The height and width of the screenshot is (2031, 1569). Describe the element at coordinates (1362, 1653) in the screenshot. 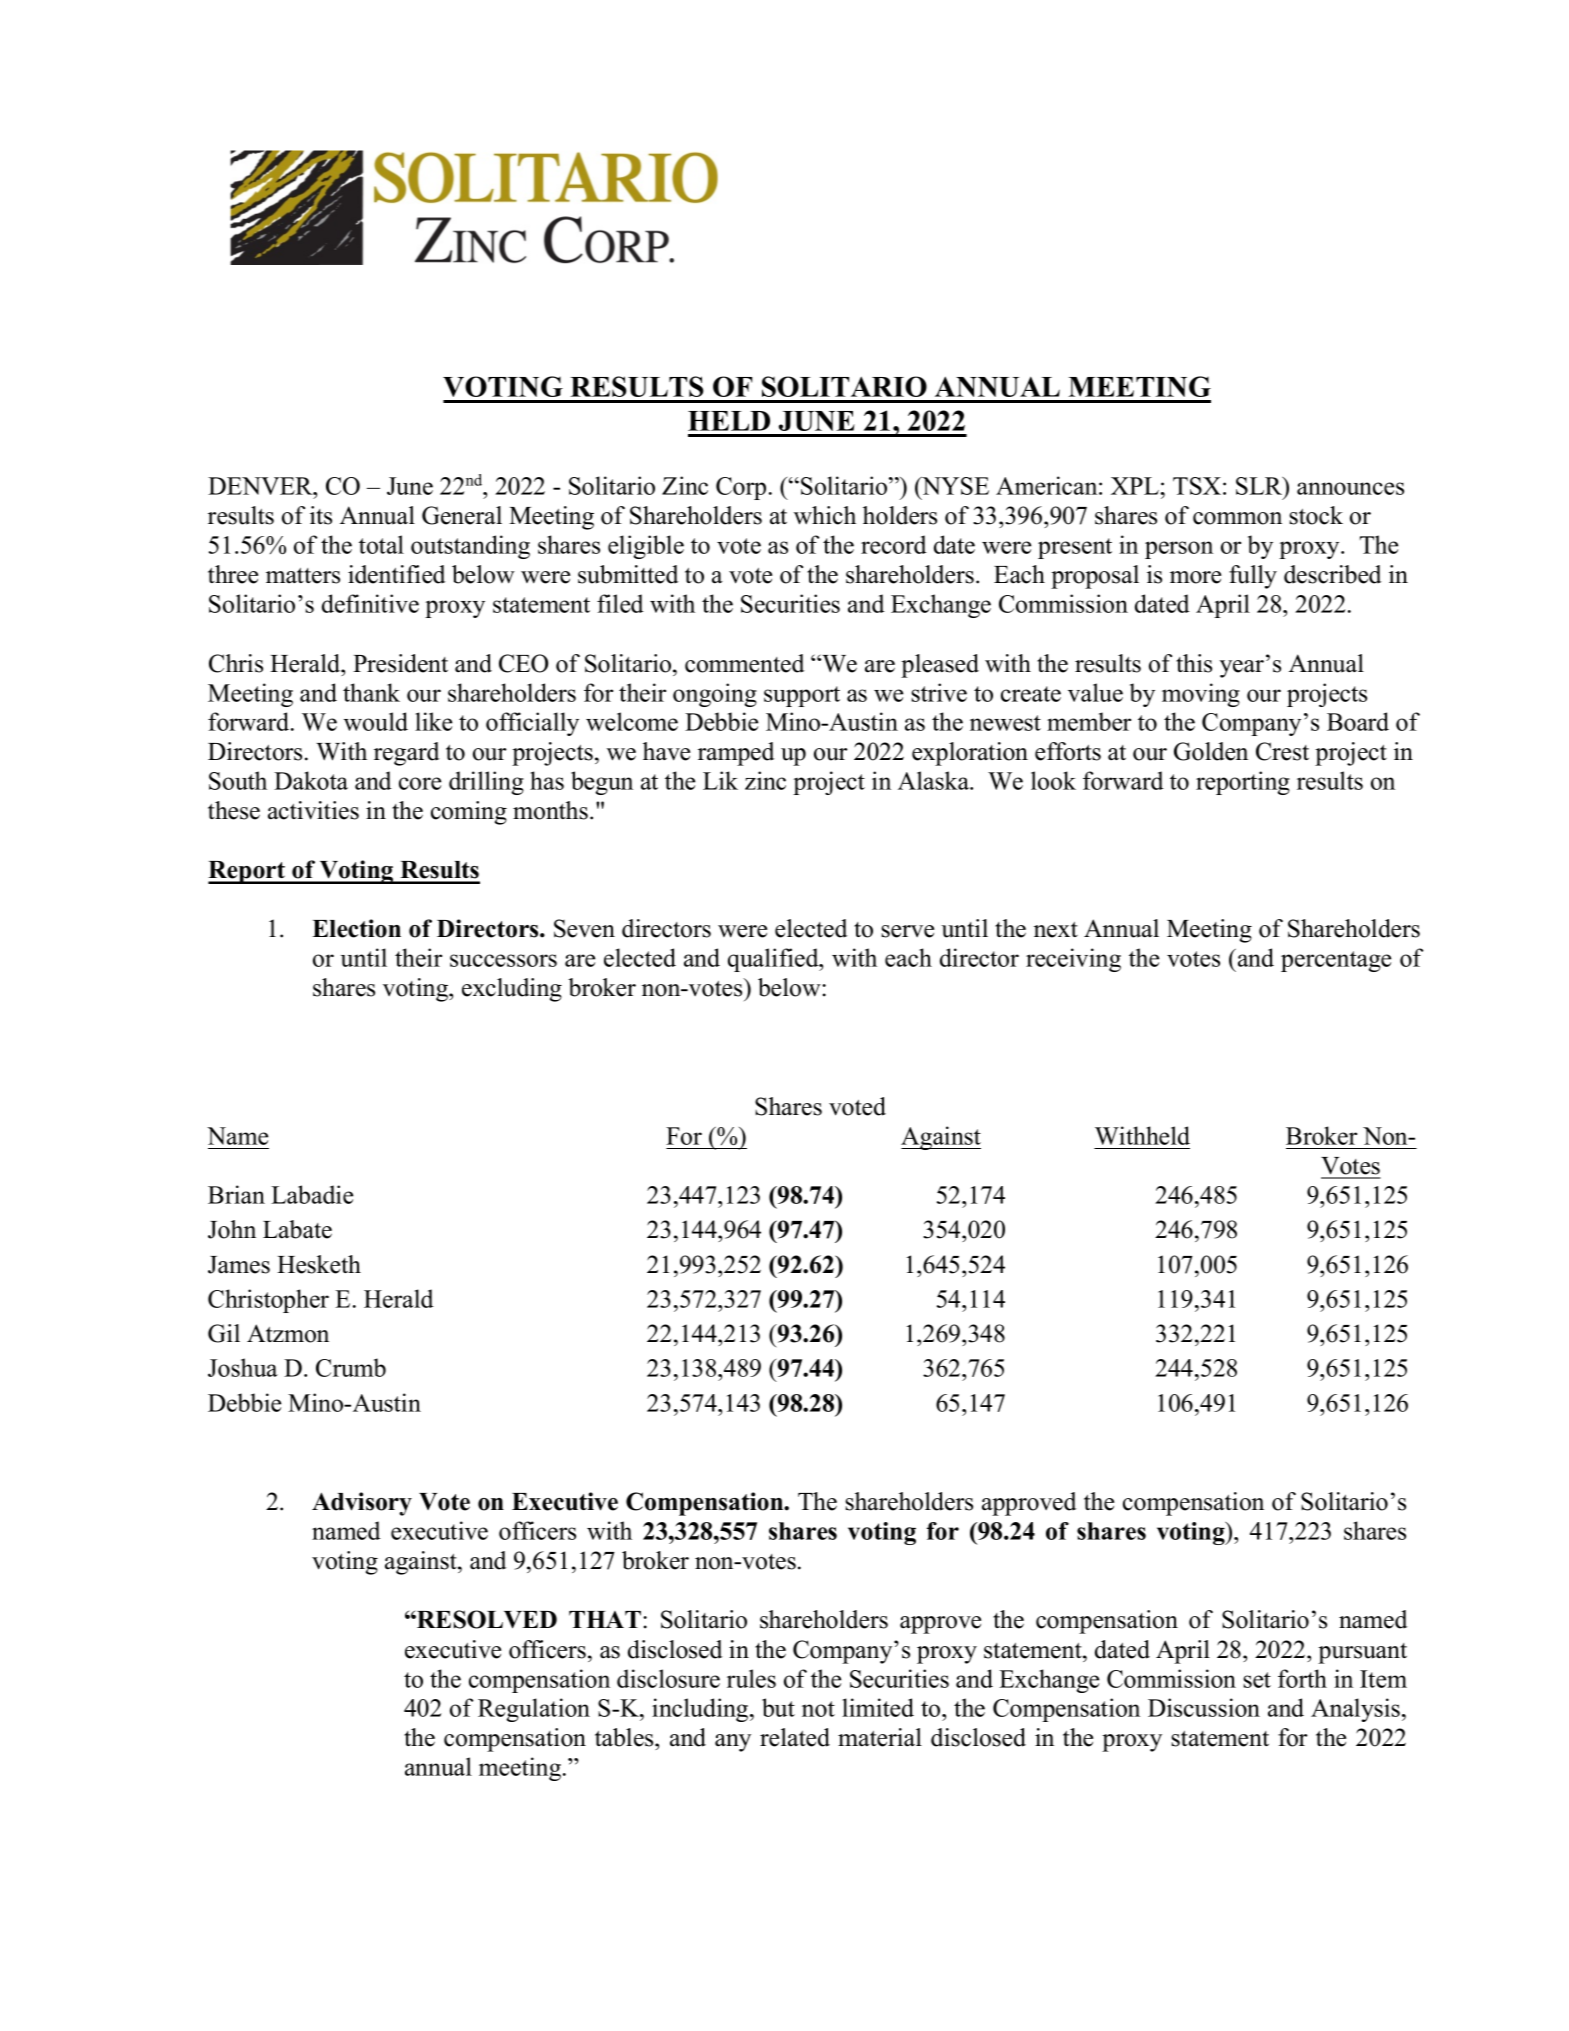

I see `pursuant` at that location.
